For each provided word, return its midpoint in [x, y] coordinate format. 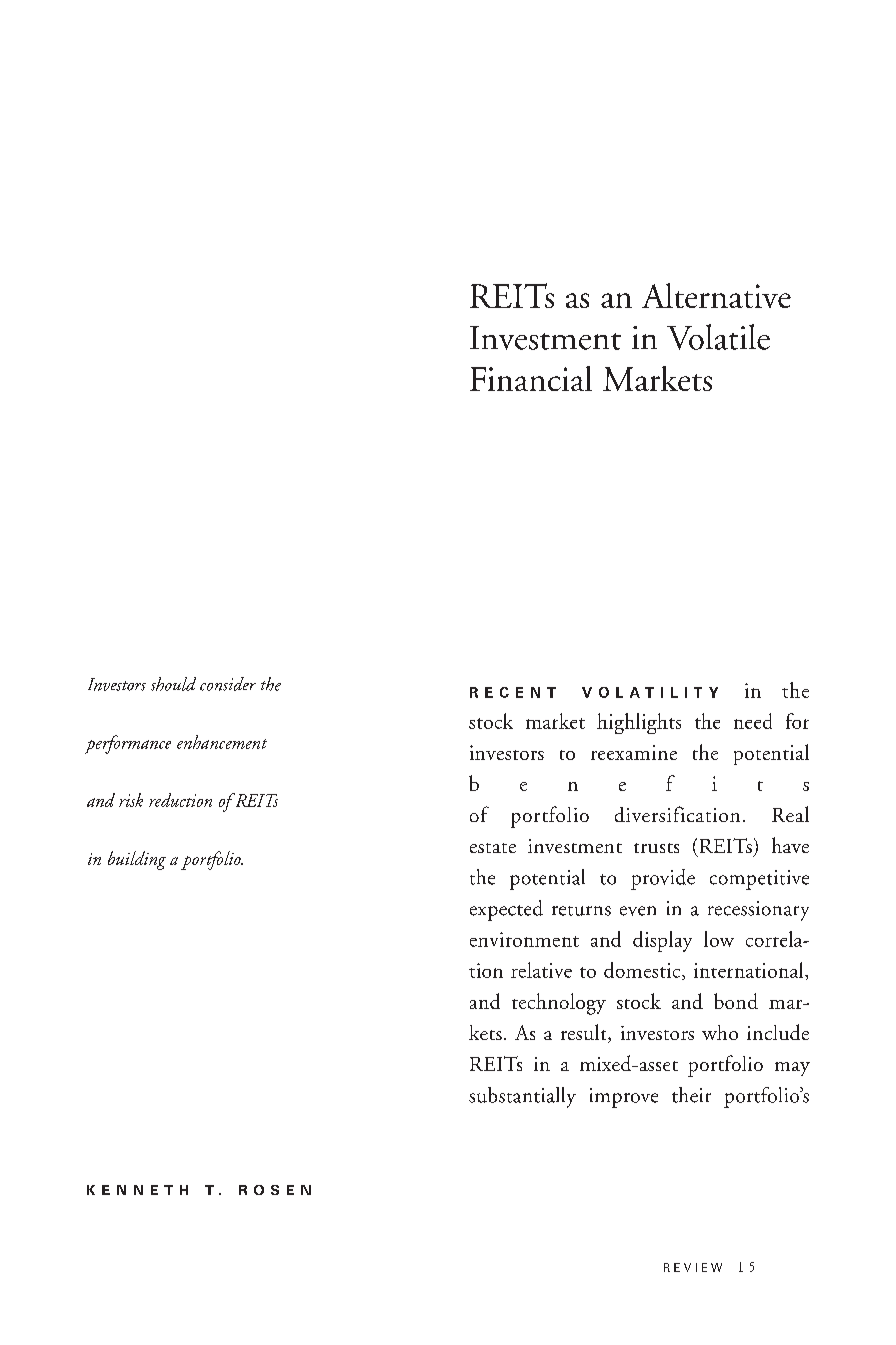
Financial [531, 378]
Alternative [716, 295]
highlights [639, 723]
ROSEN [275, 1190]
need [753, 721]
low [719, 939]
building [137, 860]
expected [506, 910]
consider [228, 684]
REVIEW [693, 1267]
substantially [522, 1097]
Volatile [718, 337]
